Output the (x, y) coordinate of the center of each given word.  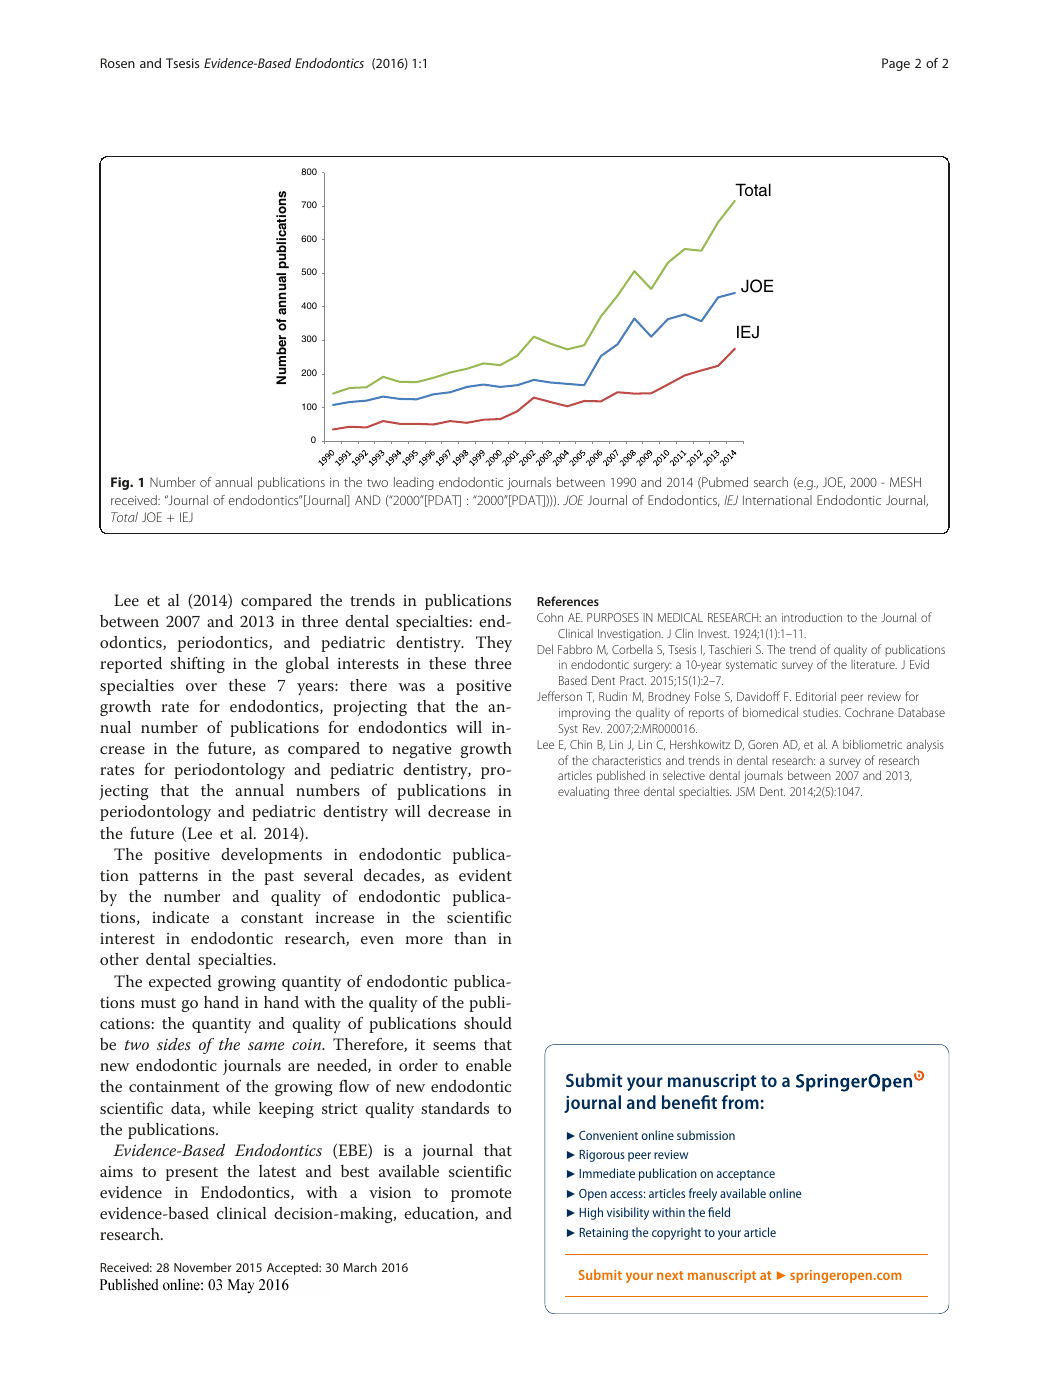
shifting (197, 665)
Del (545, 649)
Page (896, 64)
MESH (905, 482)
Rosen (118, 63)
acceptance (746, 1175)
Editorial (816, 696)
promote (481, 1195)
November (203, 1267)
